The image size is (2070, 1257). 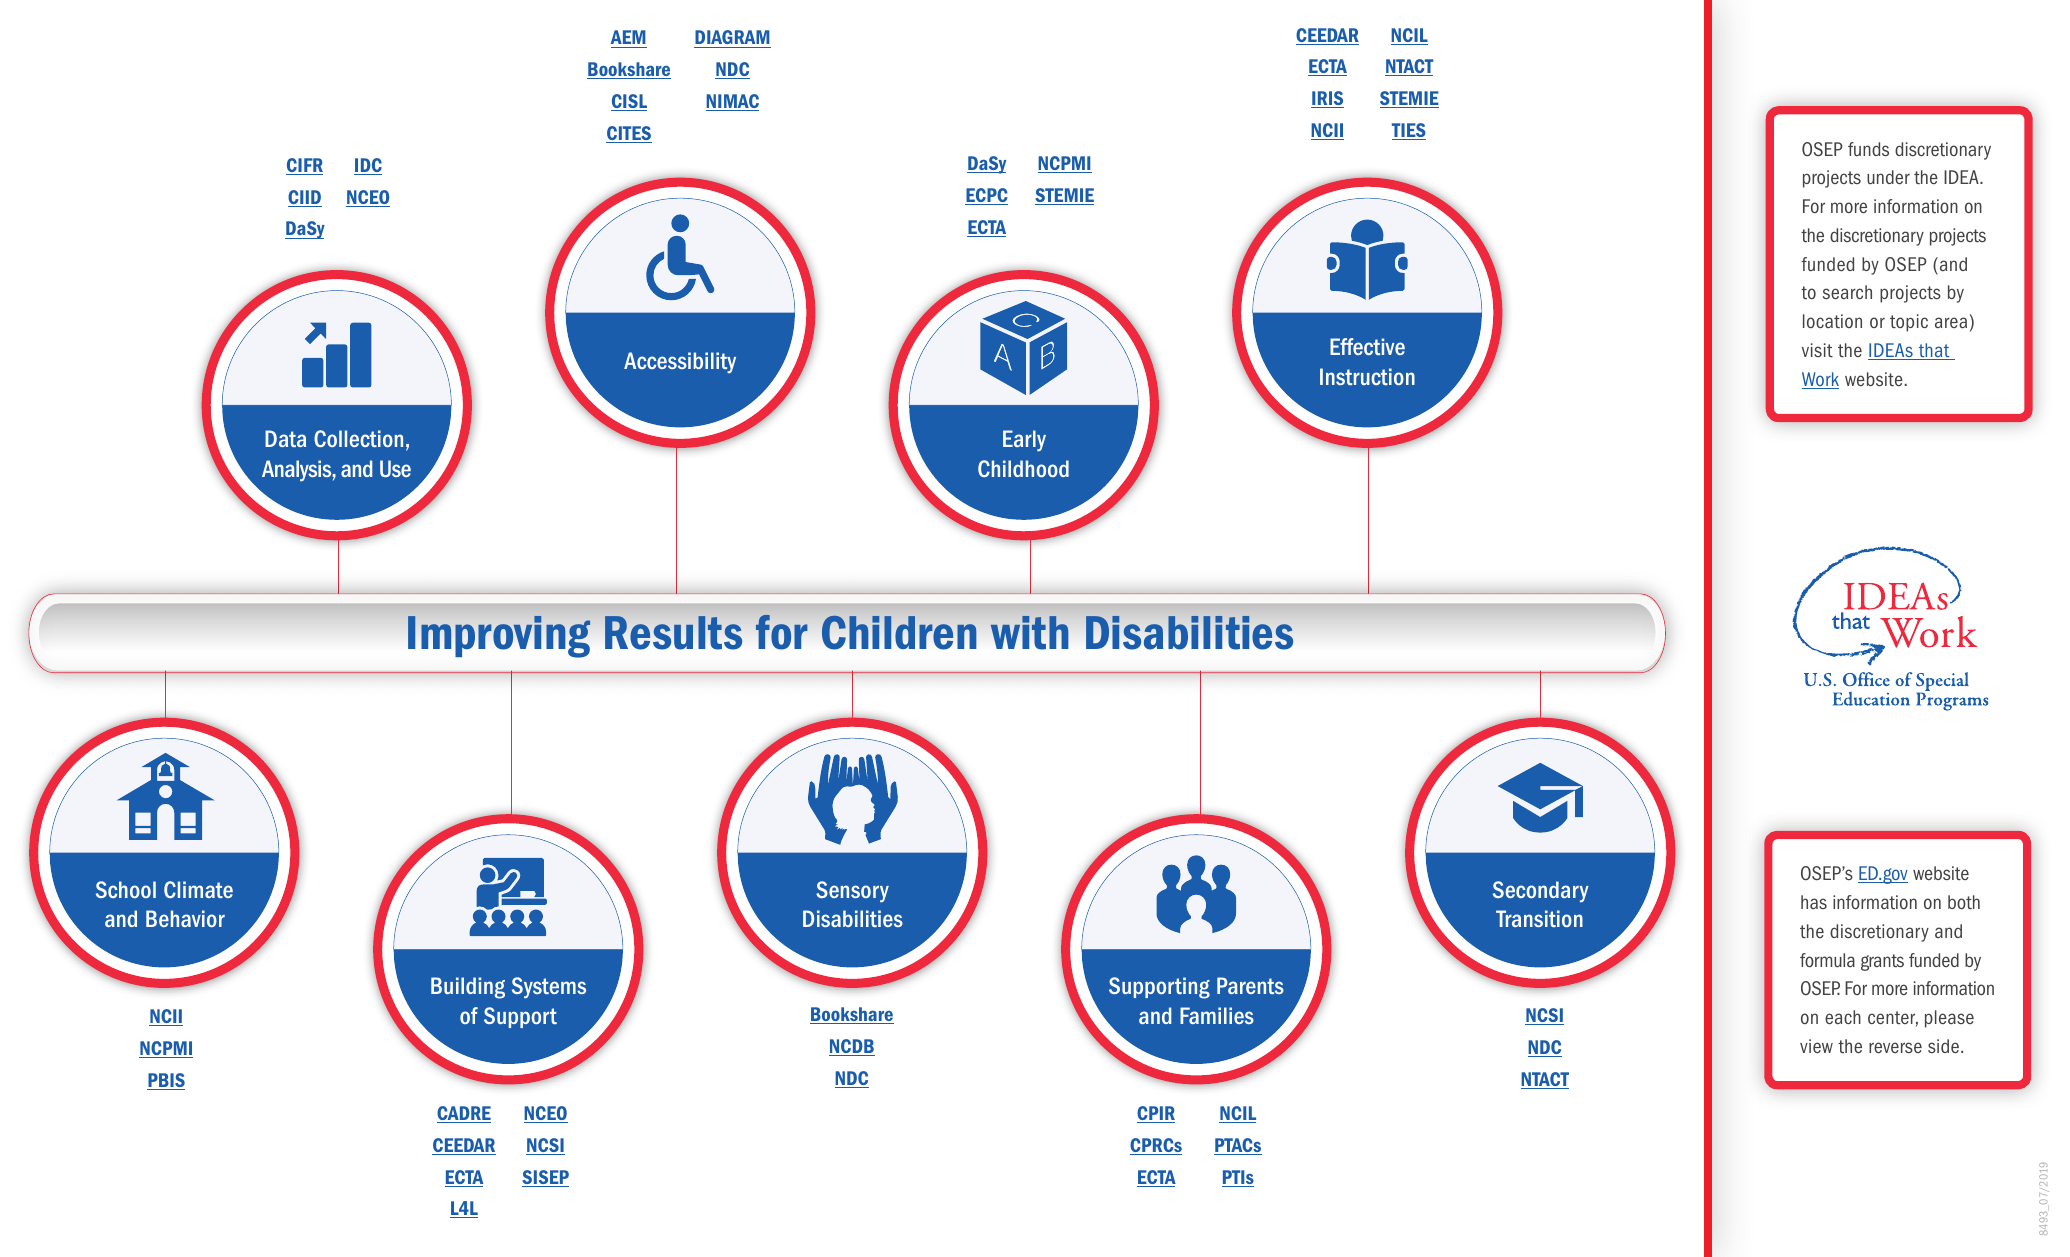 What do you see at coordinates (1820, 380) in the document?
I see `Work` at bounding box center [1820, 380].
